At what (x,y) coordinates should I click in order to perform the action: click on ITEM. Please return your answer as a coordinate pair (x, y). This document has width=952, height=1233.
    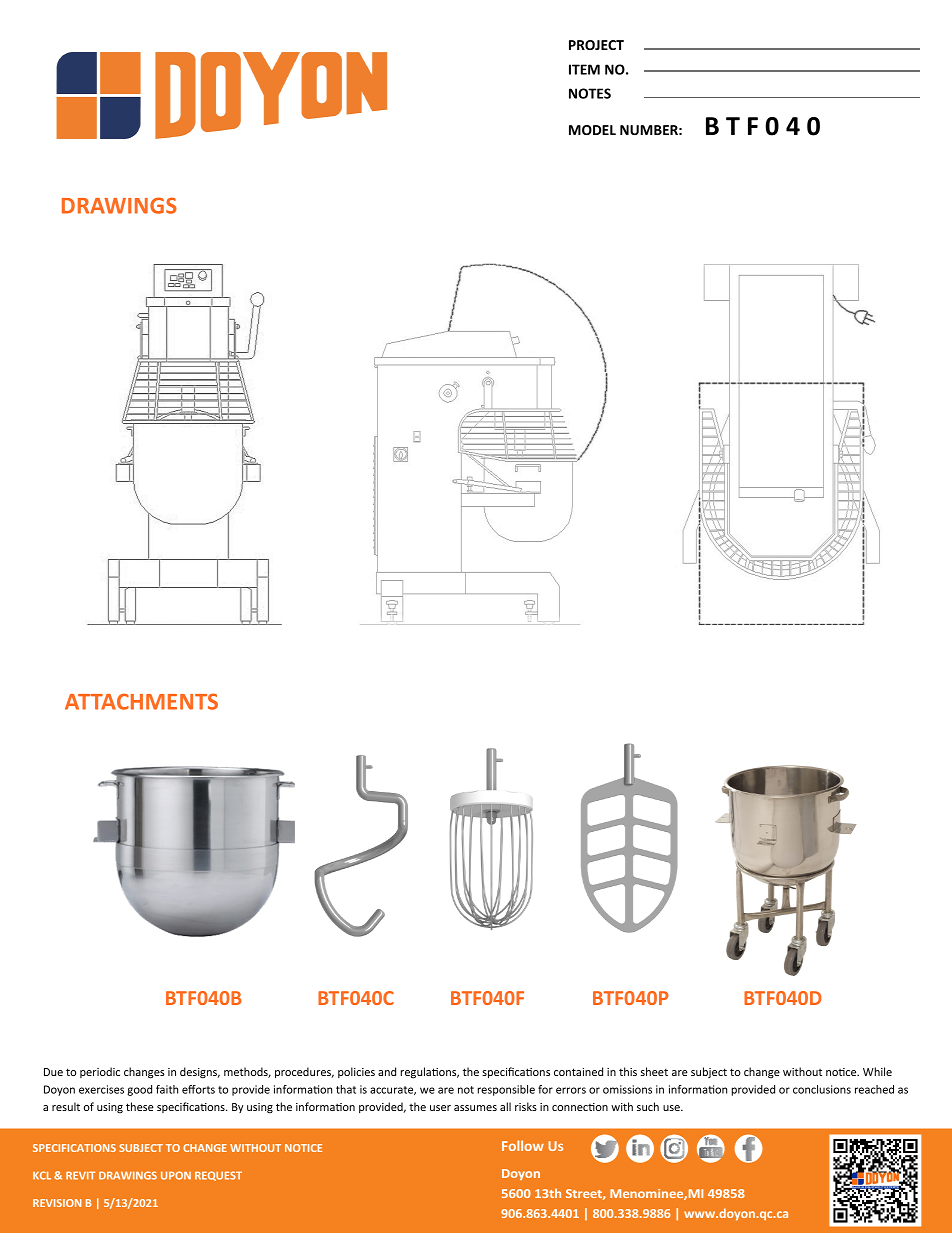
    Looking at the image, I should click on (584, 69).
